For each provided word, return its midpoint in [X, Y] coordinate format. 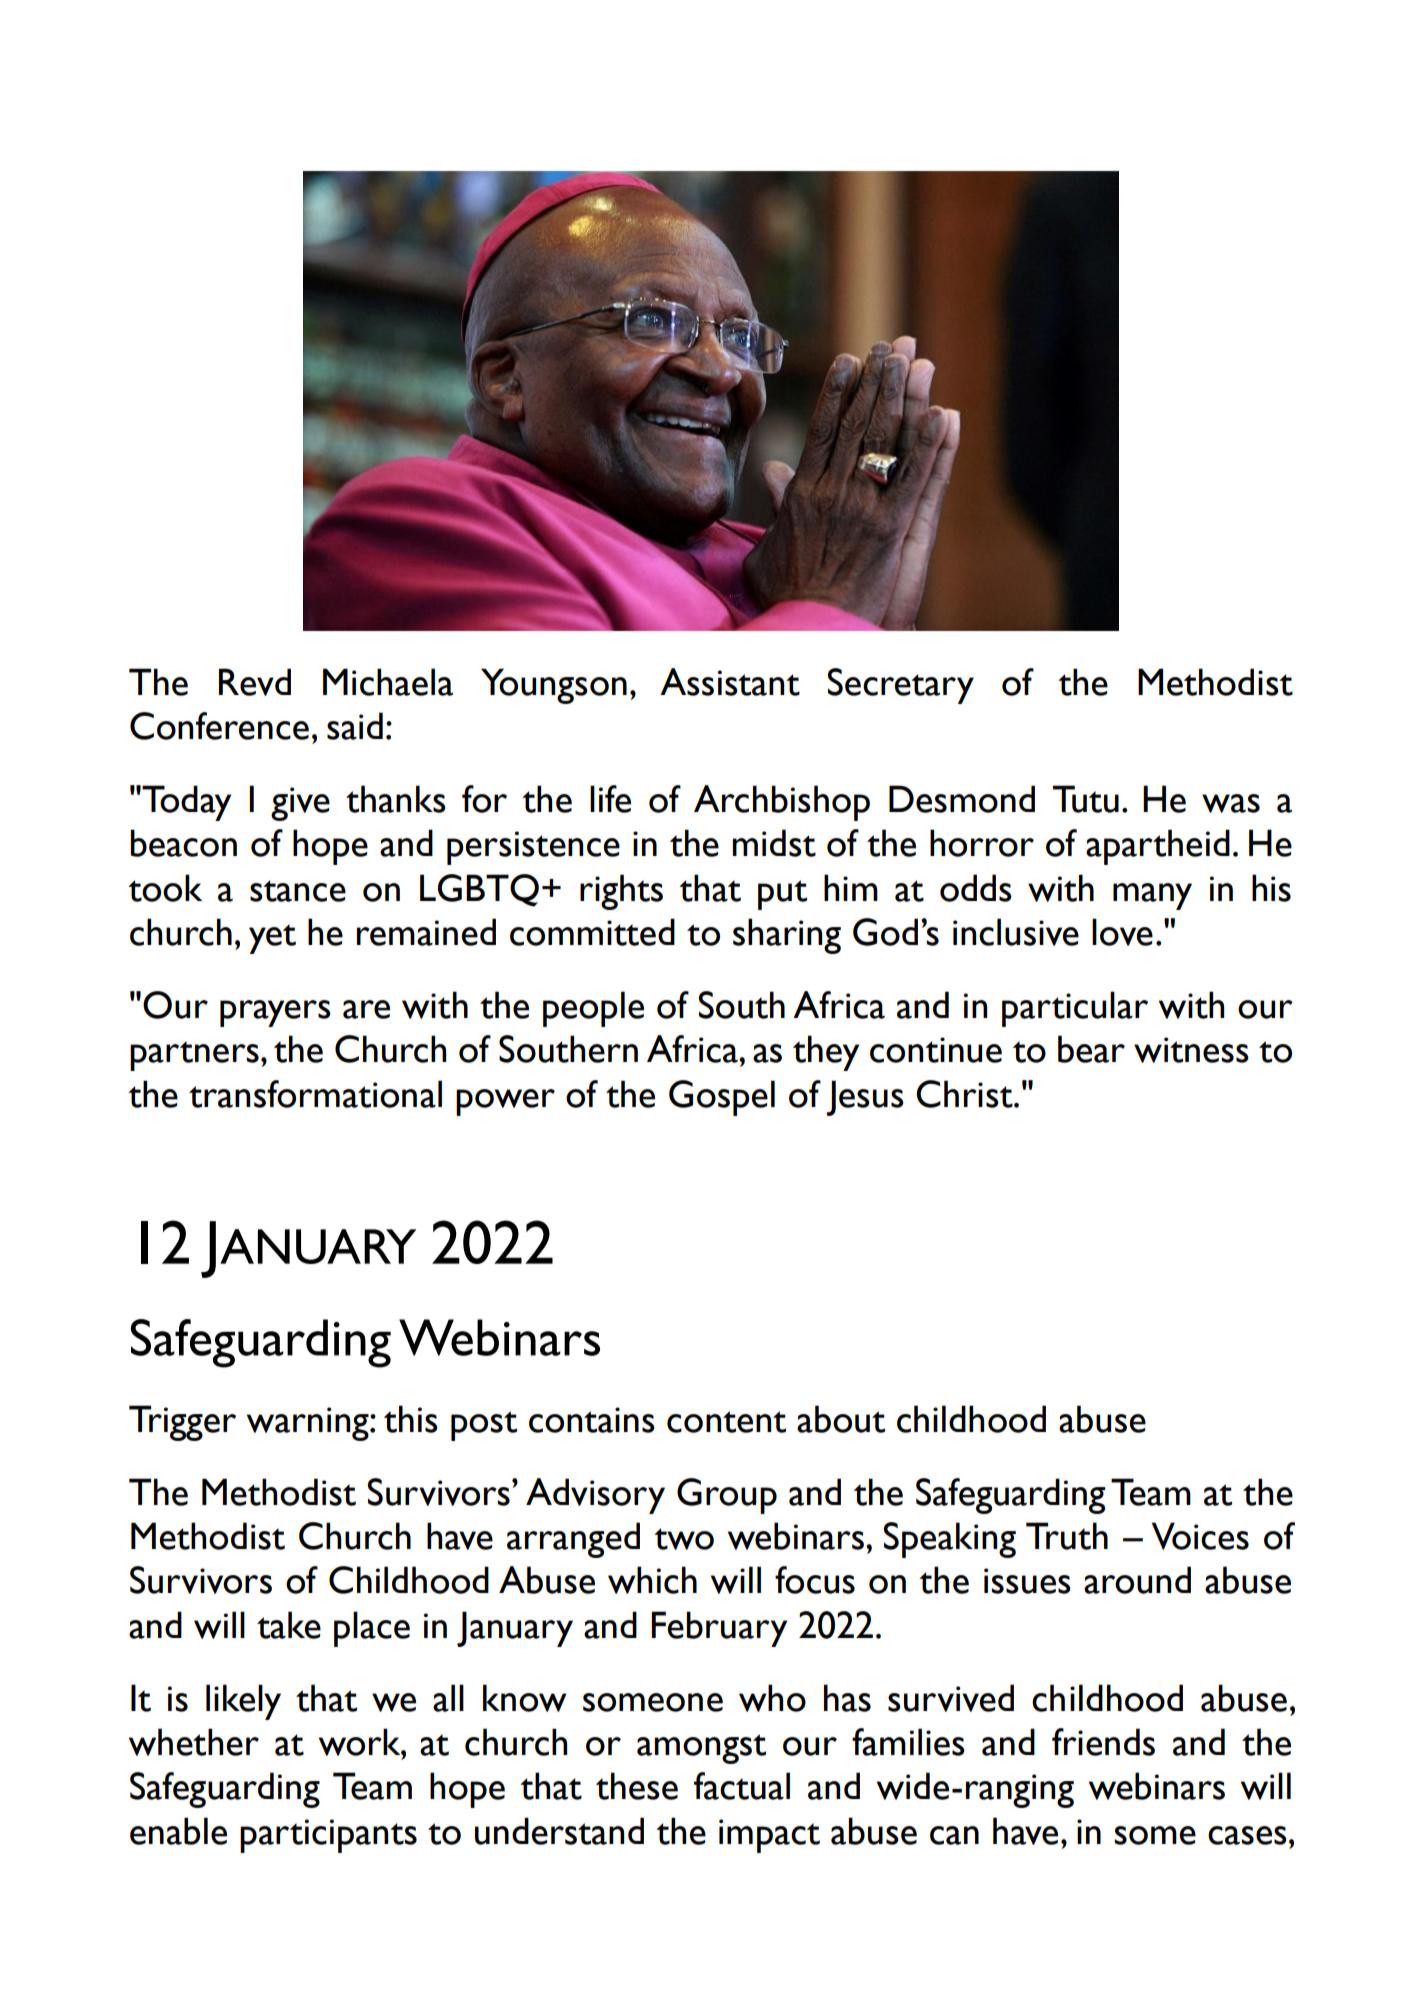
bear [1091, 1049]
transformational [315, 1094]
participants [328, 1836]
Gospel [722, 1098]
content [726, 1422]
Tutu [1086, 799]
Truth [1067, 1536]
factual [742, 1786]
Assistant [730, 682]
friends [1103, 1742]
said [355, 726]
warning [309, 1424]
